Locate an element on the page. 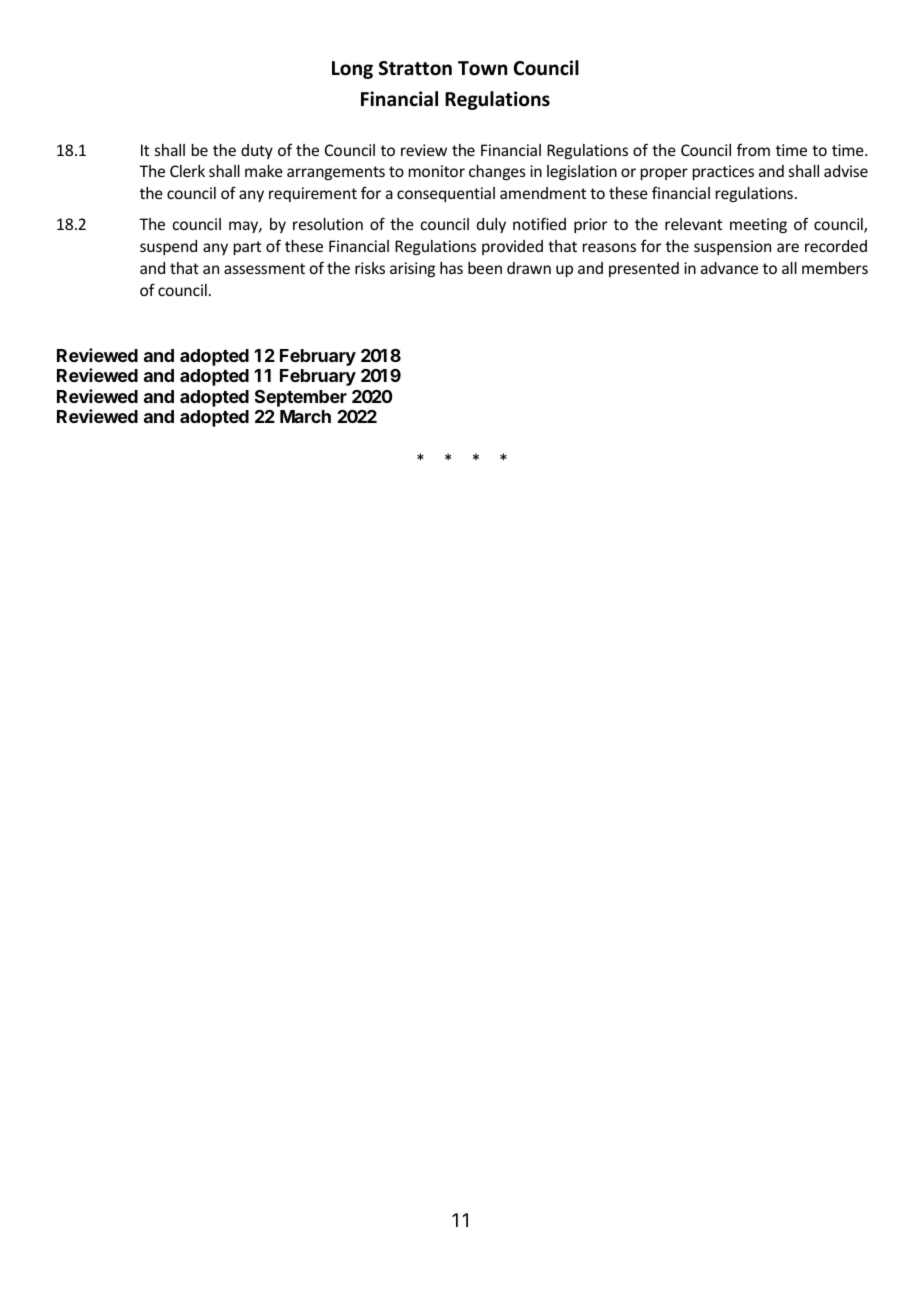 The width and height of the page is (924, 1308). September is located at coordinates (301, 398).
